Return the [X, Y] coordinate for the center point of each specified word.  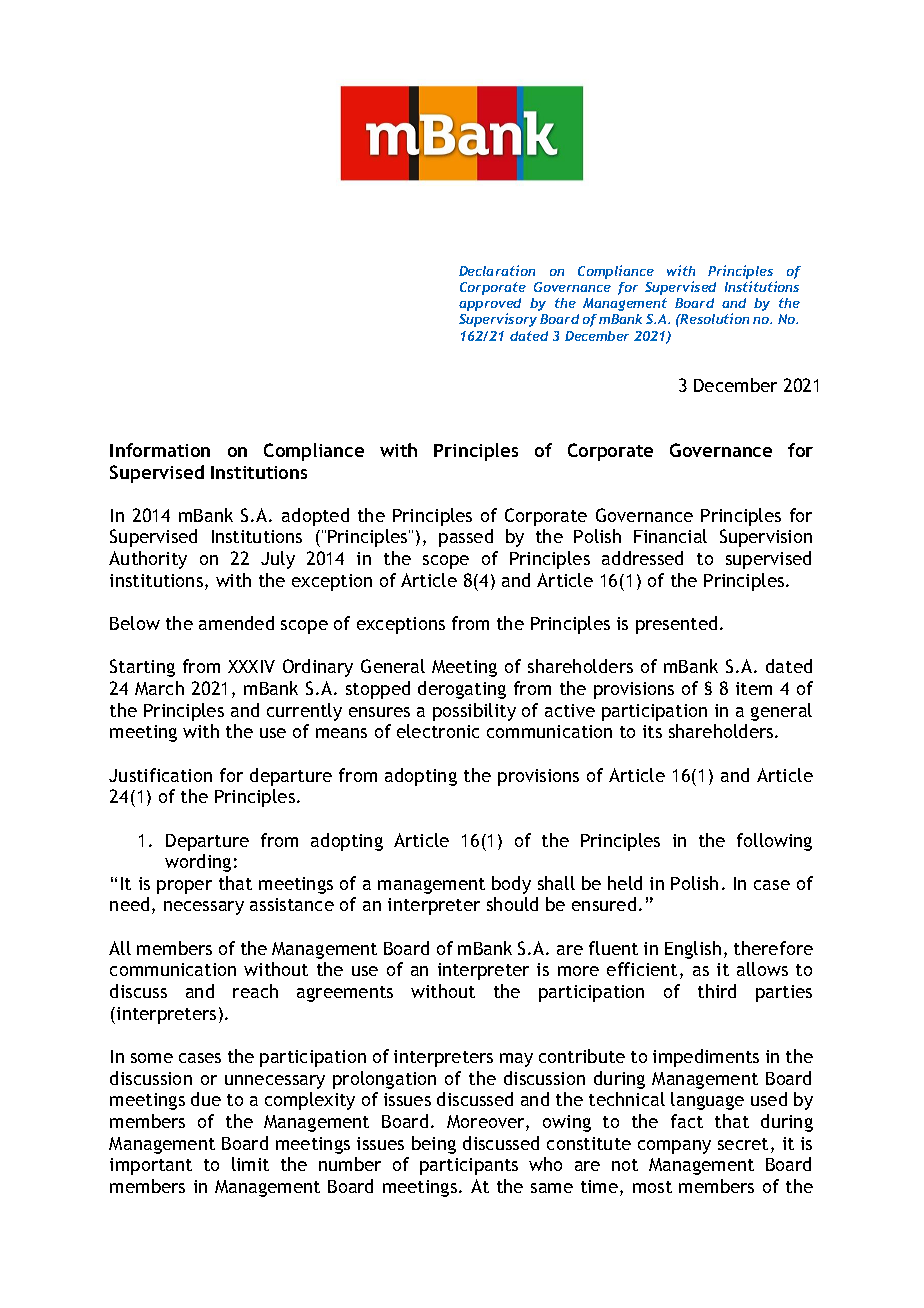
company [674, 1147]
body [511, 885]
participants [469, 1166]
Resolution [714, 318]
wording [198, 863]
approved [490, 306]
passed [466, 538]
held [625, 883]
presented [676, 625]
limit [250, 1164]
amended [236, 623]
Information [160, 450]
